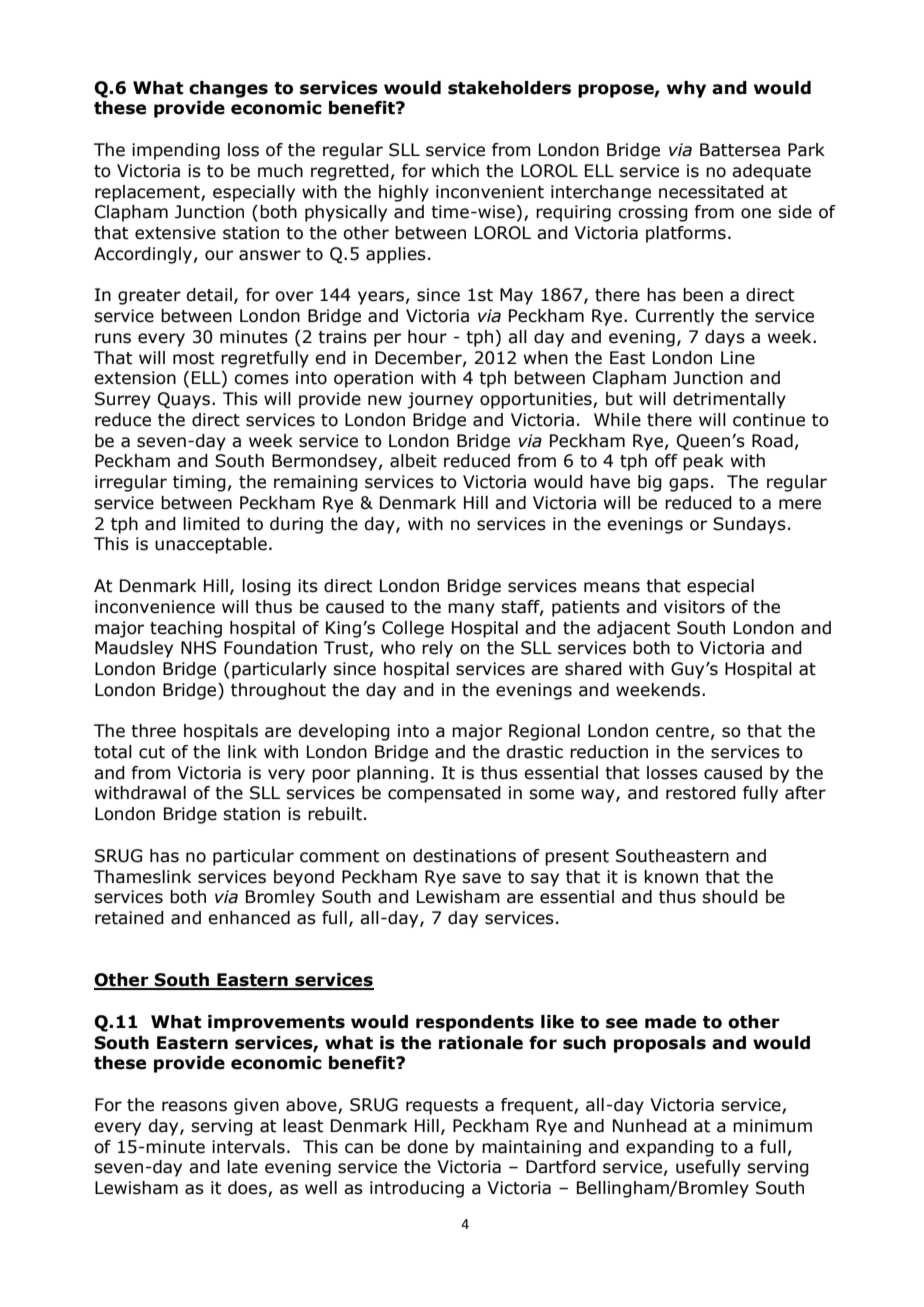 Image resolution: width=924 pixels, height=1307 pixels. I want to click on which, so click(455, 171).
